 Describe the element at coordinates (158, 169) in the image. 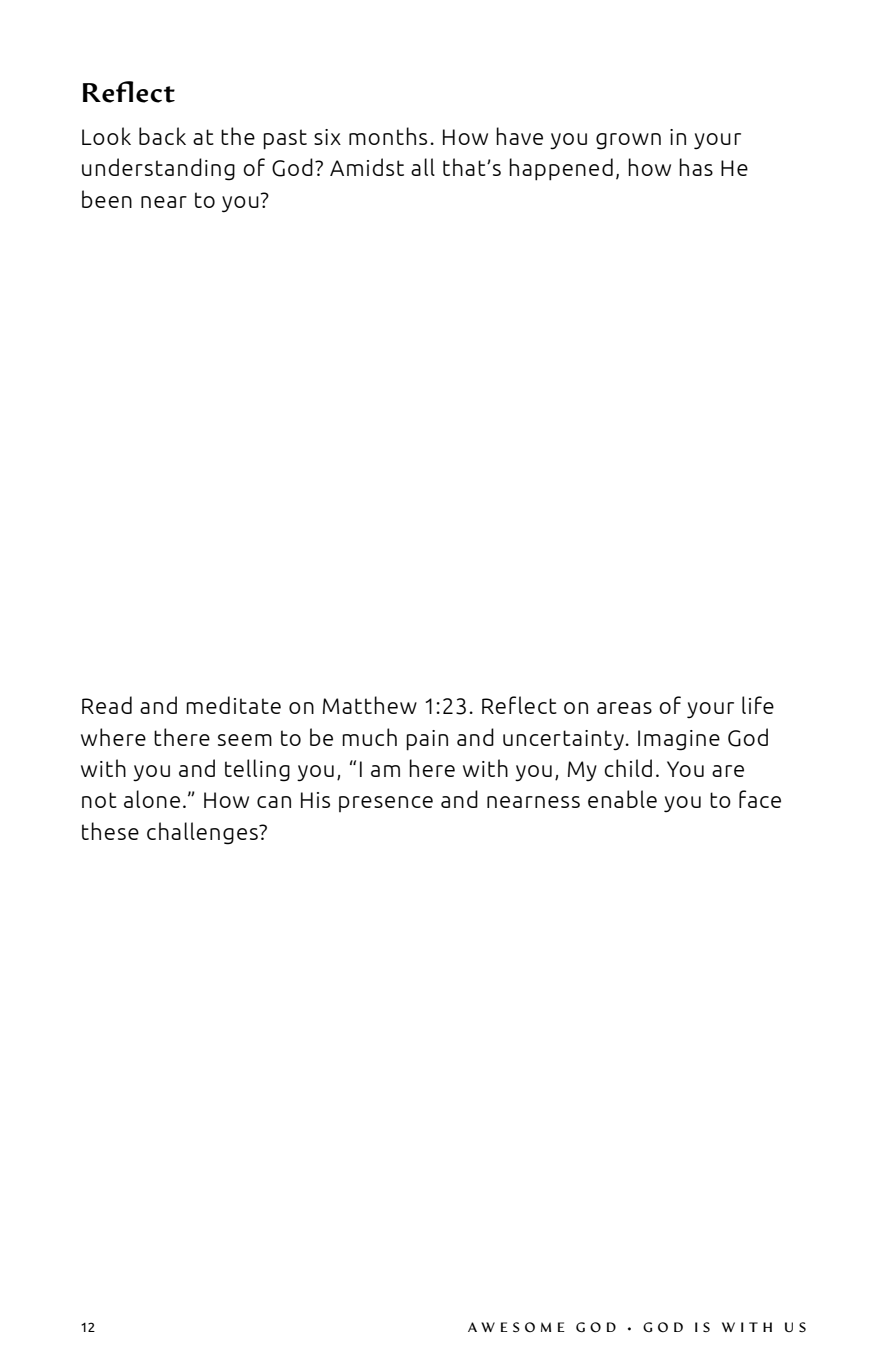

I see `understanding` at that location.
